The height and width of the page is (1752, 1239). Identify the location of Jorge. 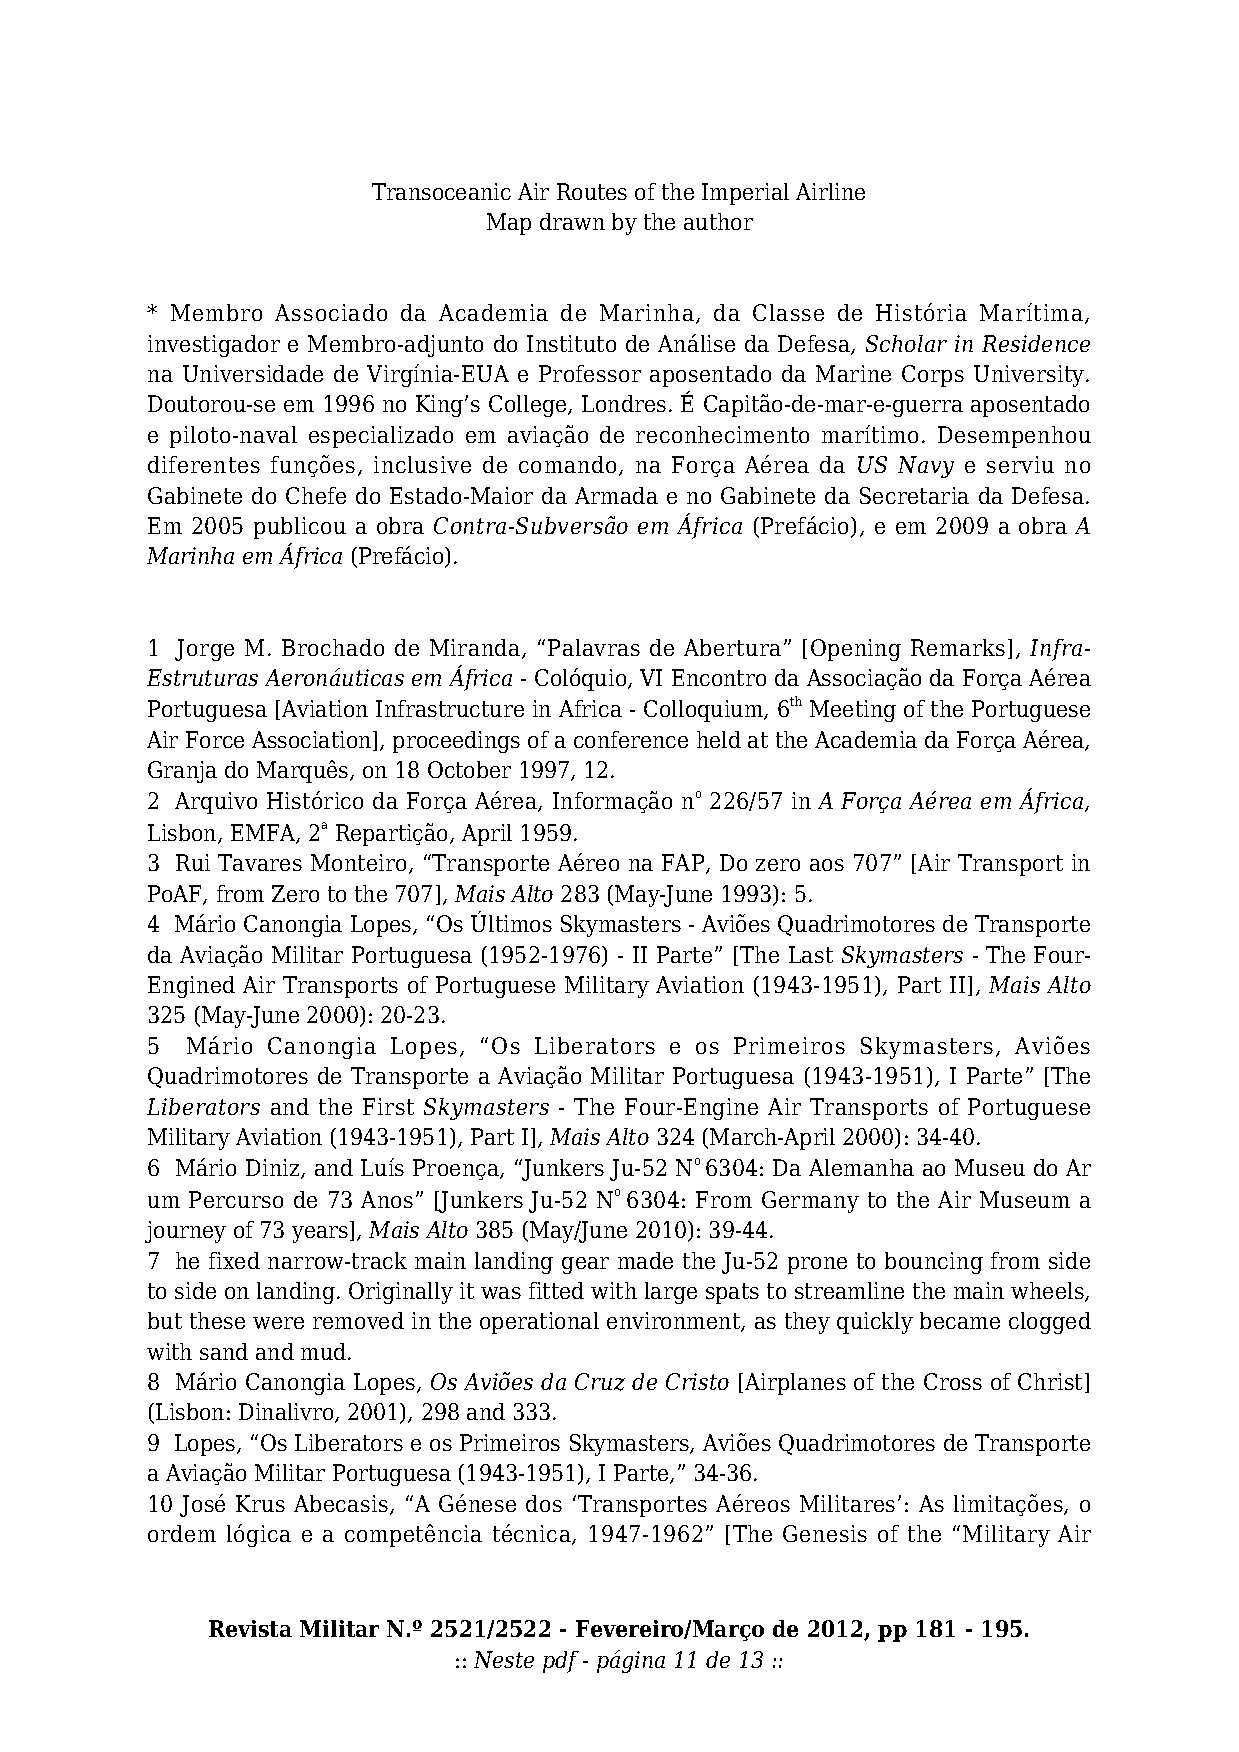
(204, 650).
